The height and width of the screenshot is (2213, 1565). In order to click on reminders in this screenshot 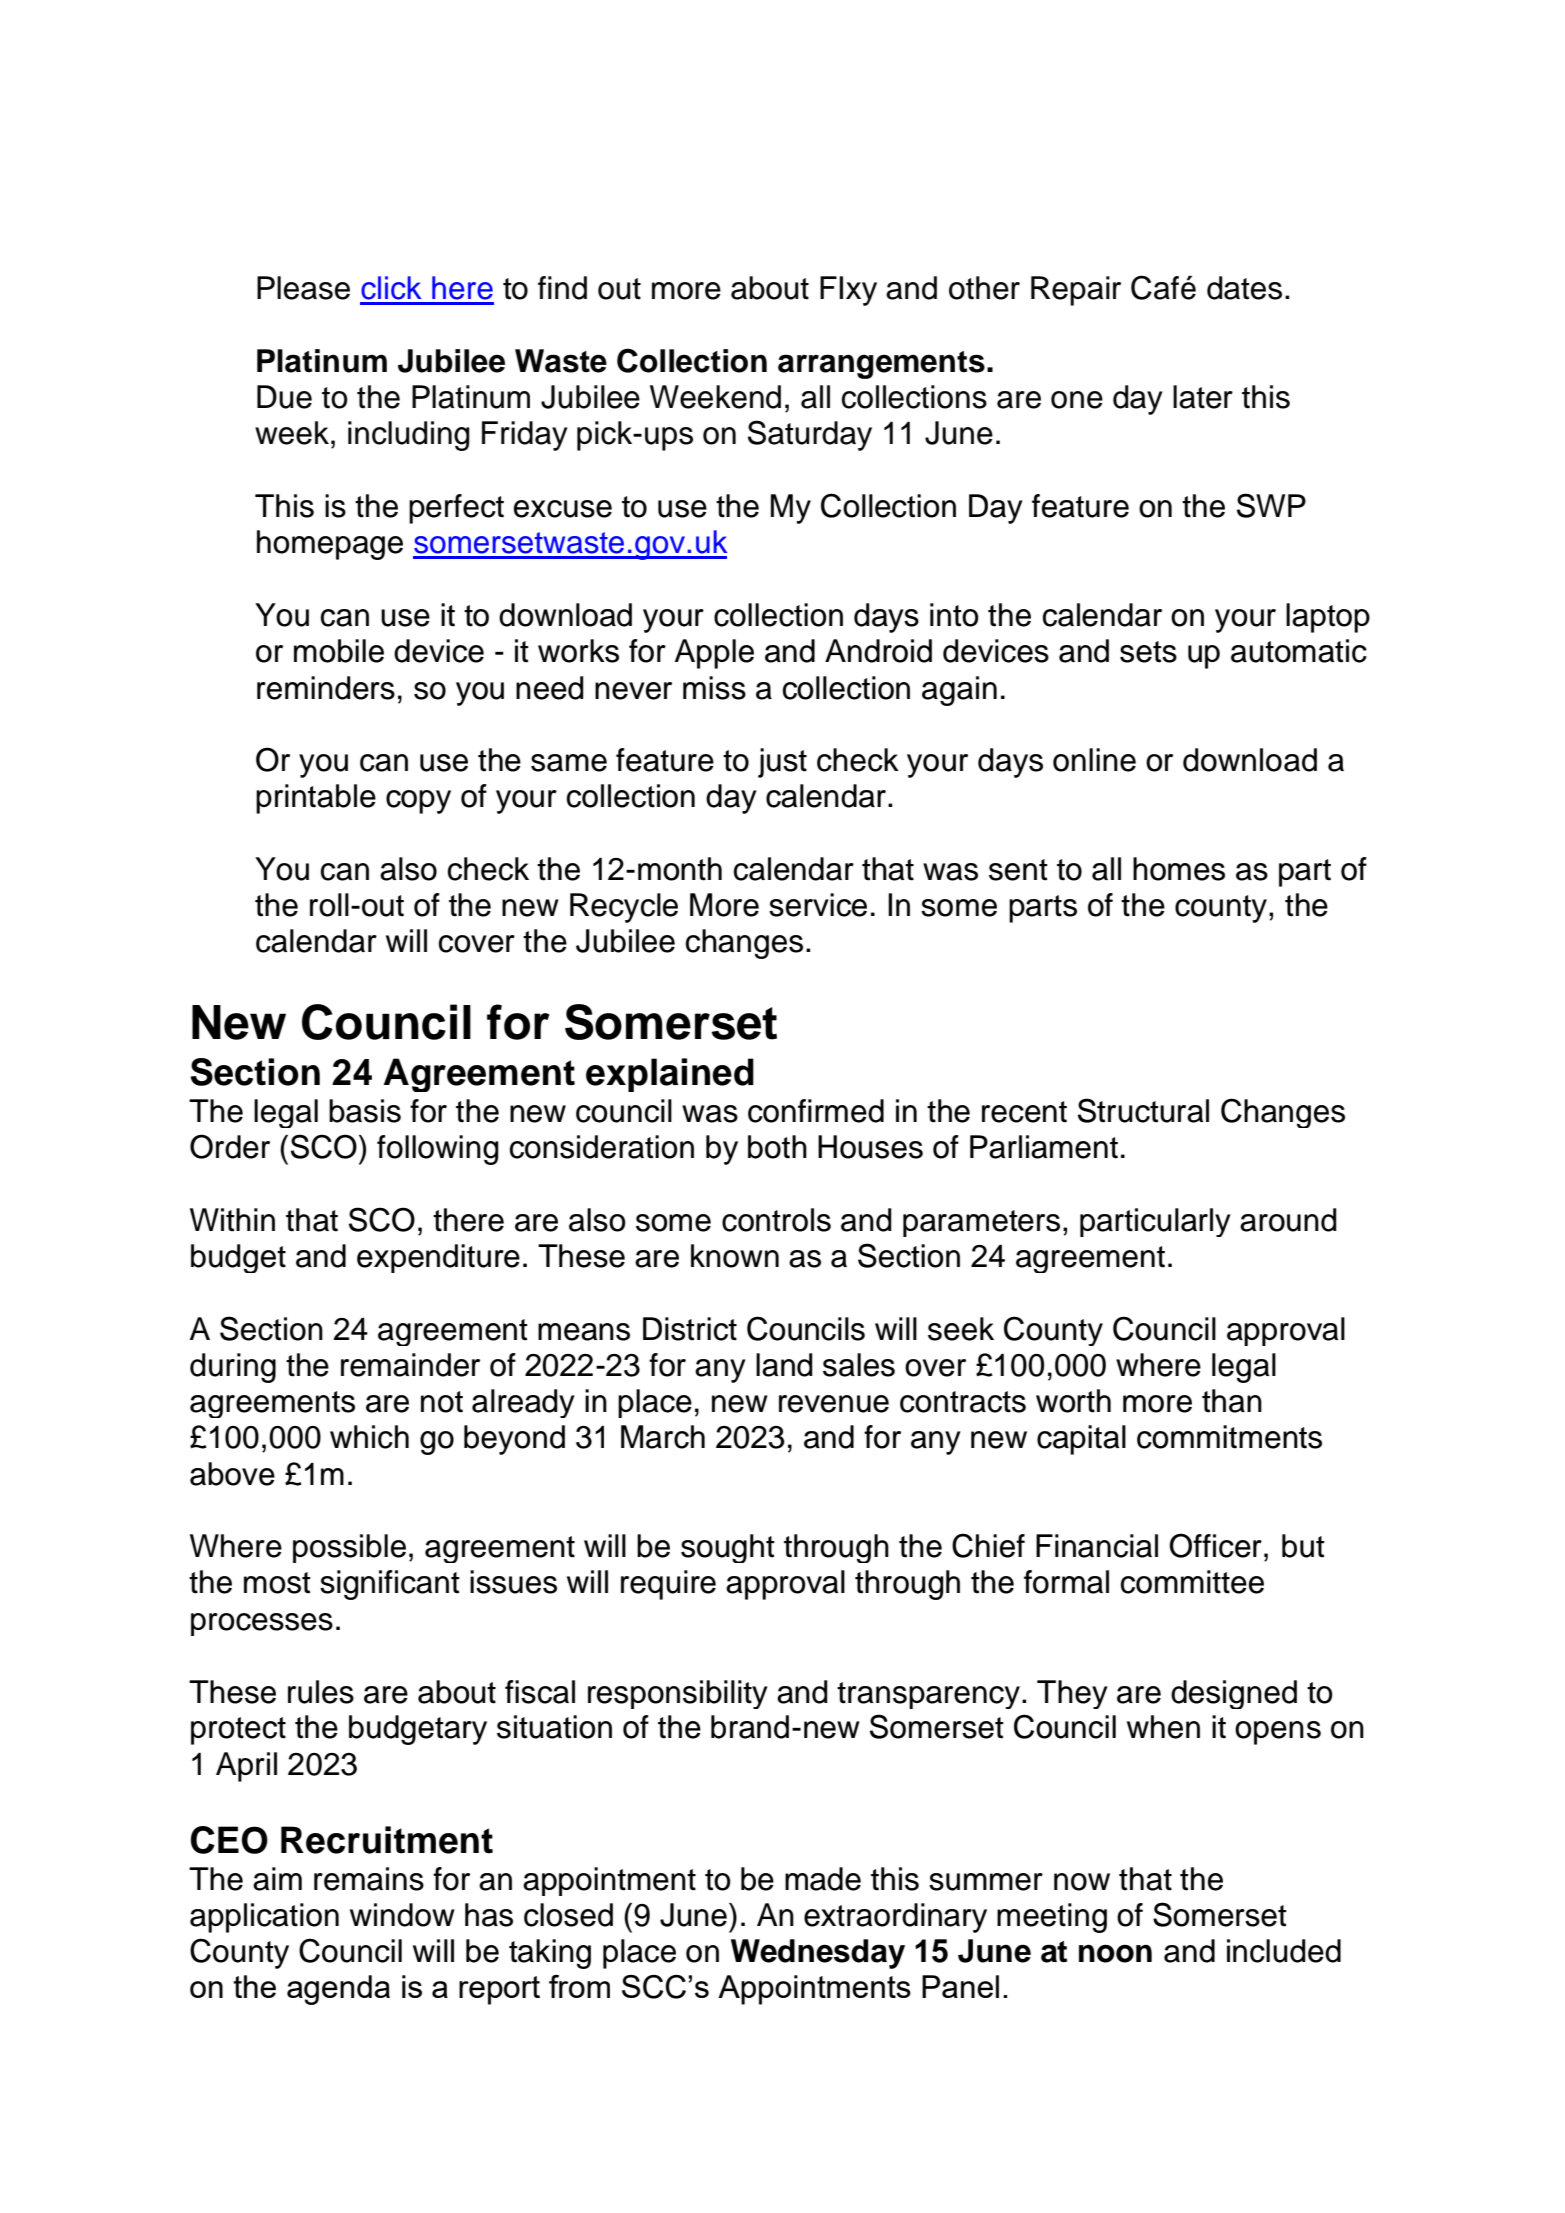, I will do `click(326, 688)`.
